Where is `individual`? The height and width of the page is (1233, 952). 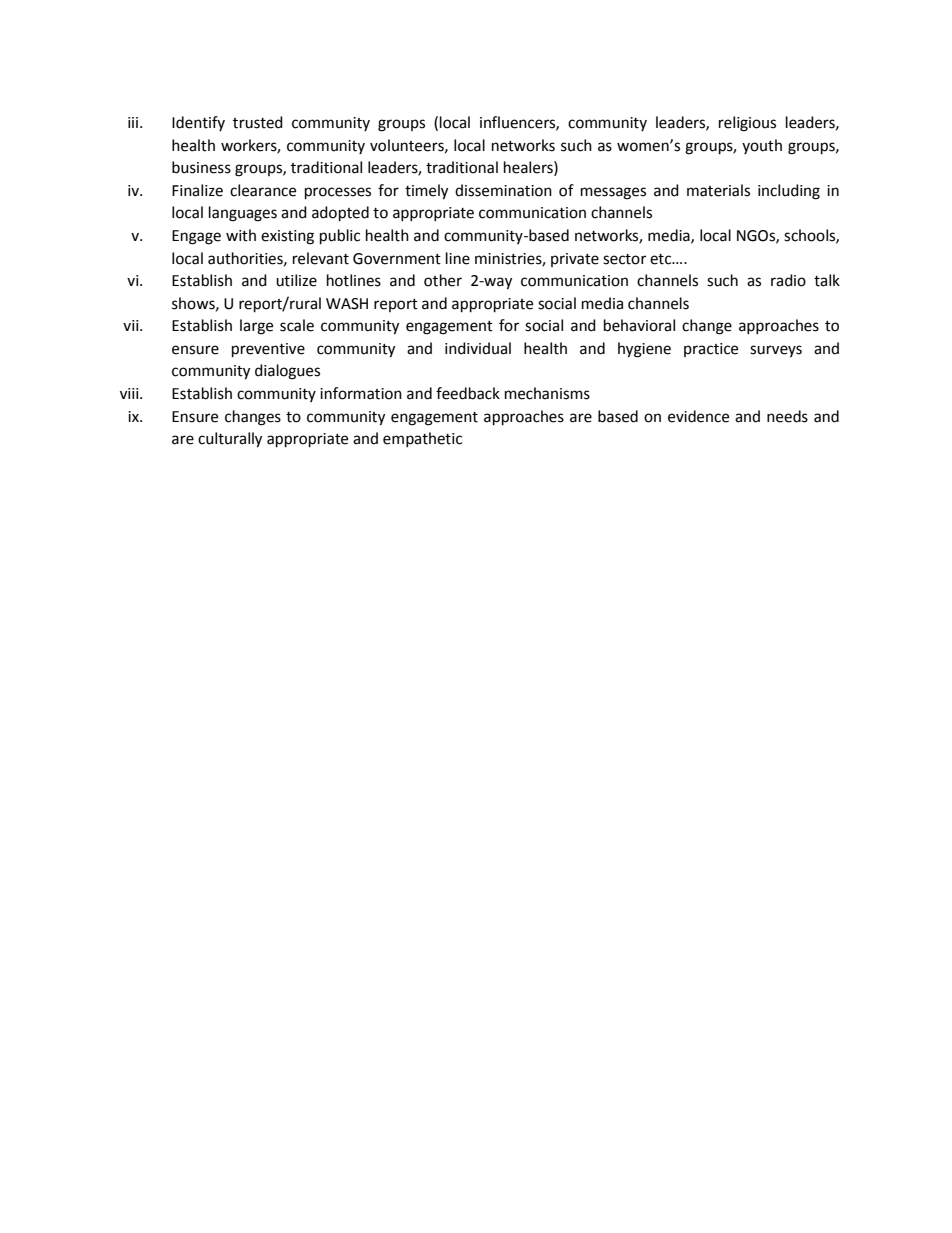 individual is located at coordinates (478, 348).
